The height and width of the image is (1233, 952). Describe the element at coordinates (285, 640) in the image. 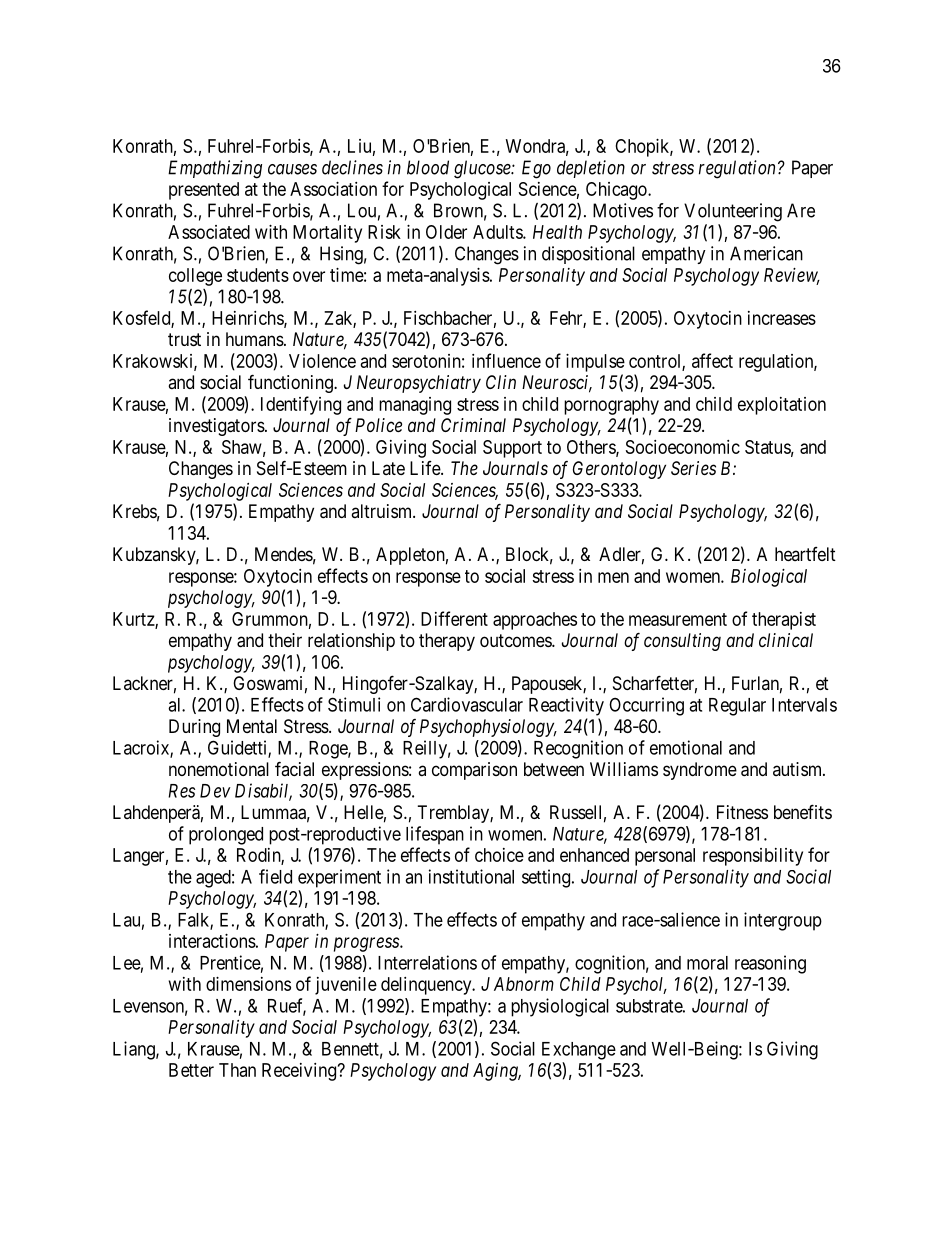

I see `their` at that location.
